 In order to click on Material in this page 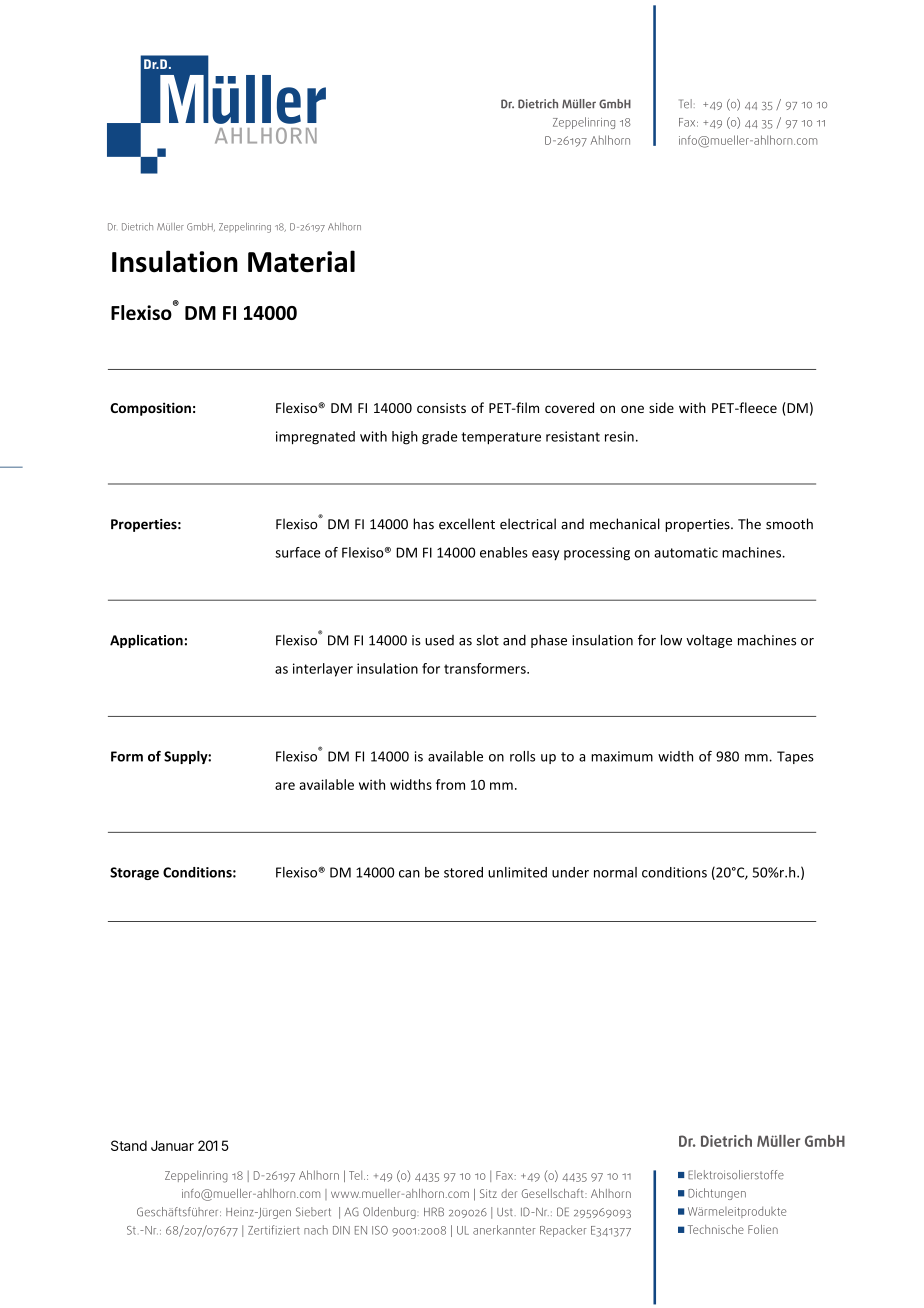, I will do `click(301, 261)`.
